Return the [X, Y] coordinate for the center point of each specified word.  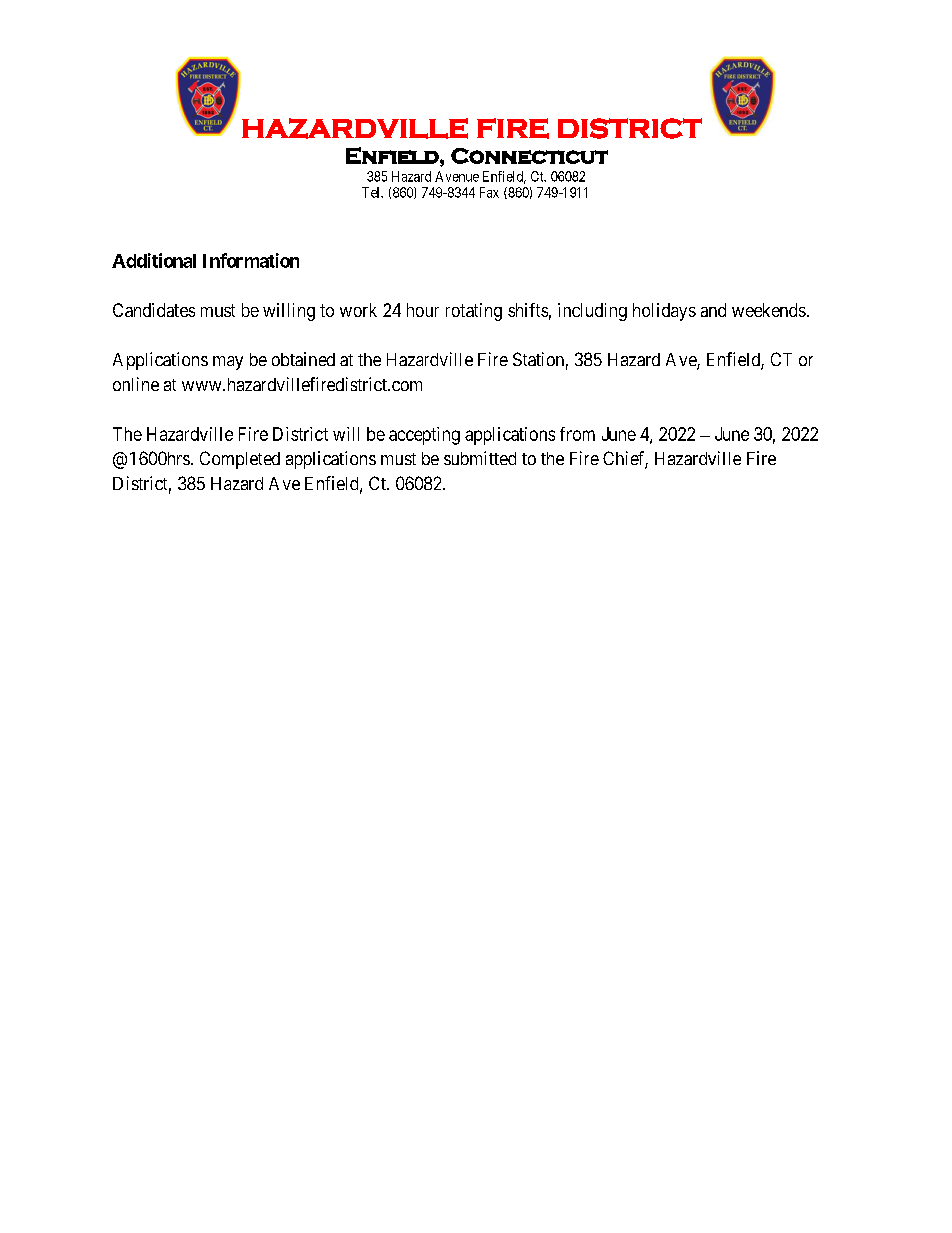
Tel [372, 192]
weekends [769, 310]
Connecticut [529, 156]
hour [423, 310]
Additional [154, 260]
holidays [664, 312]
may [228, 363]
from [577, 434]
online [136, 384]
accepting [424, 436]
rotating [474, 312]
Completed [240, 460]
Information [251, 260]
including [592, 312]
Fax [489, 192]
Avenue [457, 176]
